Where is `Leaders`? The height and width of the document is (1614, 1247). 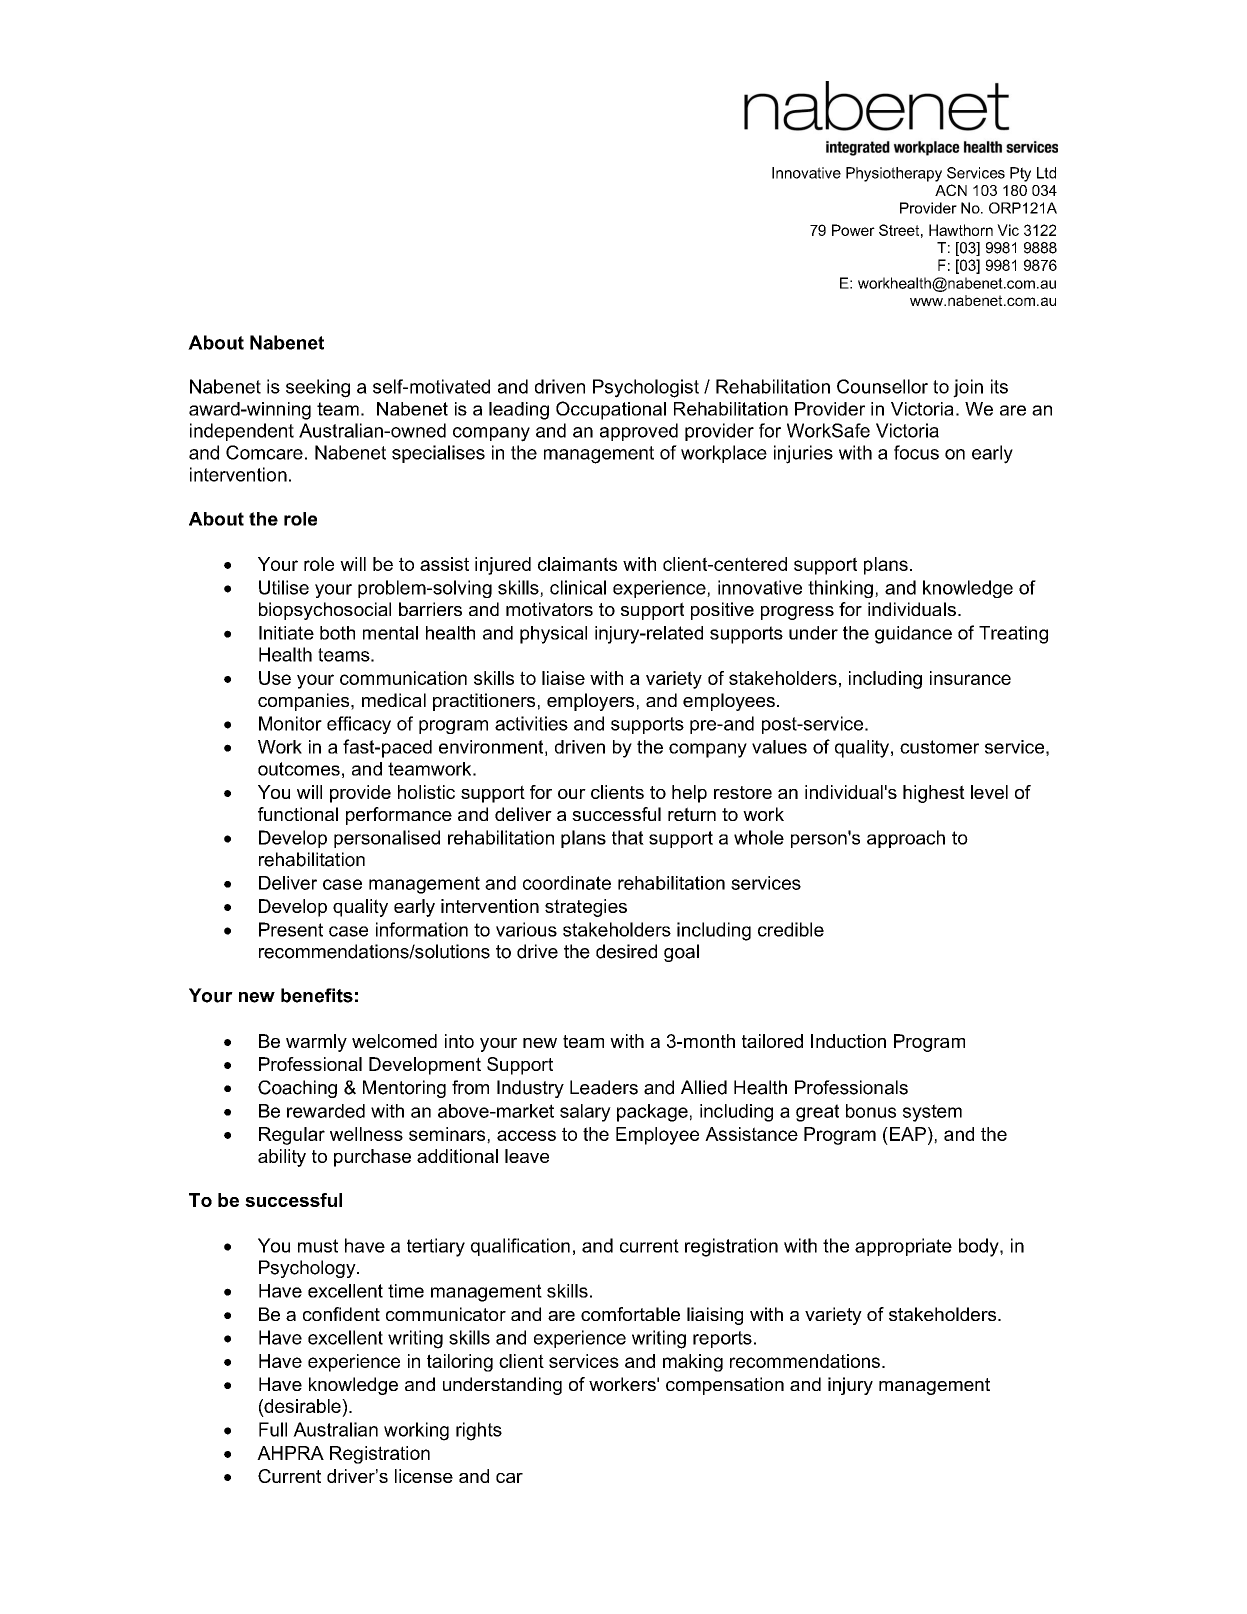 Leaders is located at coordinates (604, 1087).
